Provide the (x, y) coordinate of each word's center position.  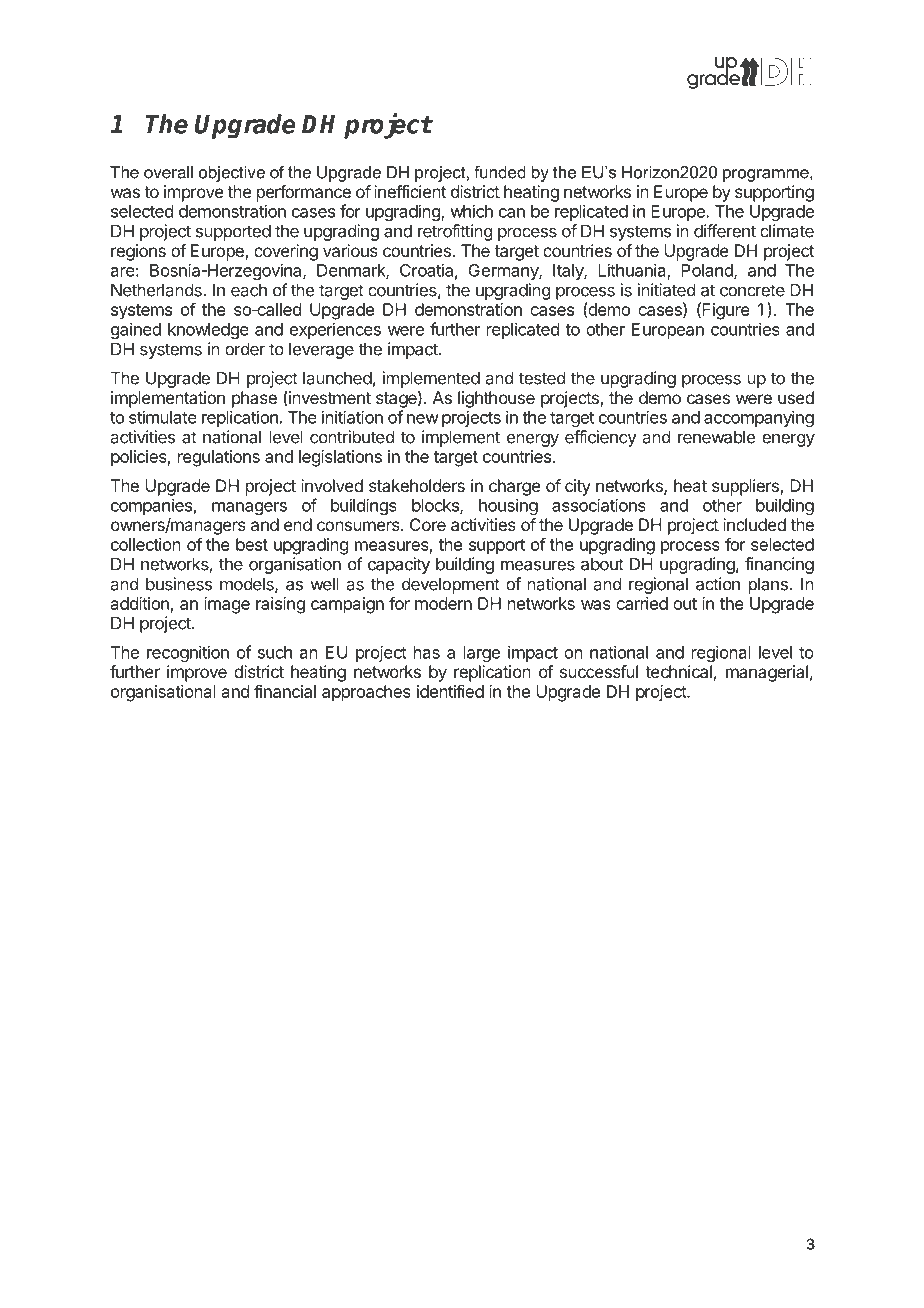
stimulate (163, 417)
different (725, 231)
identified (450, 691)
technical (678, 671)
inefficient (410, 191)
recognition (188, 653)
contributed (352, 437)
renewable (716, 437)
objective (232, 174)
